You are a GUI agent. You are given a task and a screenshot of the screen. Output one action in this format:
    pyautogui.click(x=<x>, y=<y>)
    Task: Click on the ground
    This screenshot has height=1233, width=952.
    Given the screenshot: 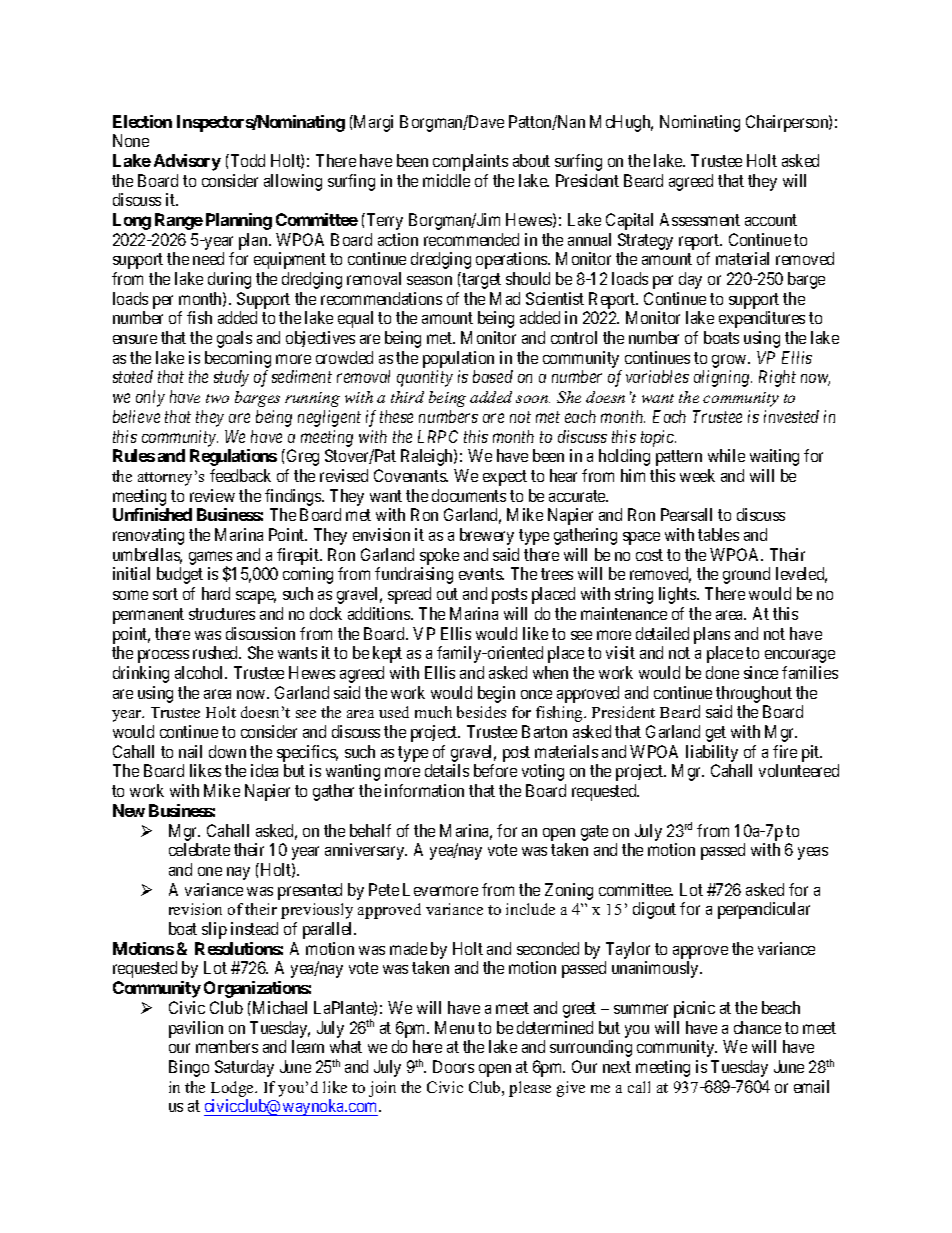 What is the action you would take?
    pyautogui.click(x=746, y=575)
